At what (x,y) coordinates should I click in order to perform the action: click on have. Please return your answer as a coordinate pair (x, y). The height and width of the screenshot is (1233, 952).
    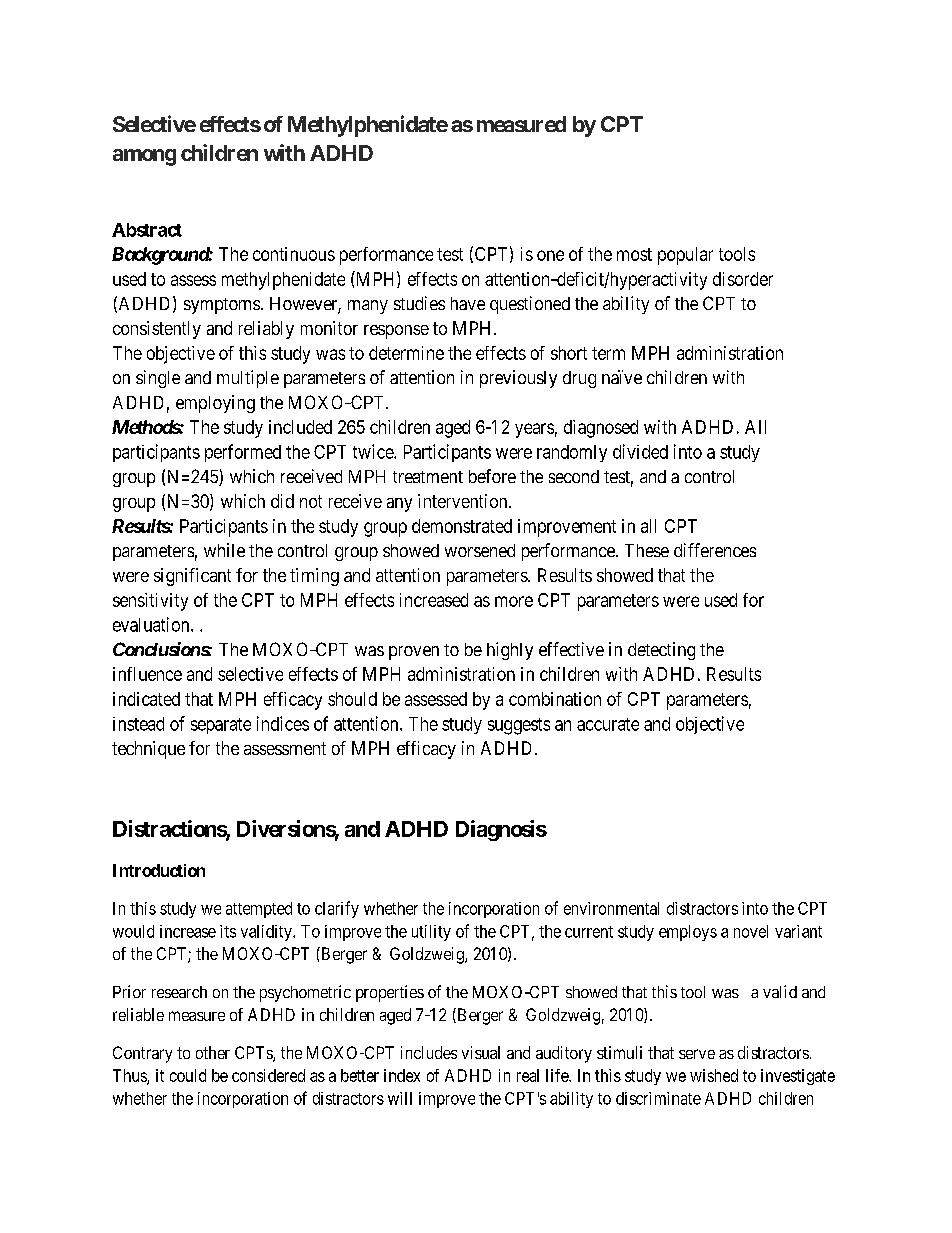
    Looking at the image, I should click on (468, 303).
